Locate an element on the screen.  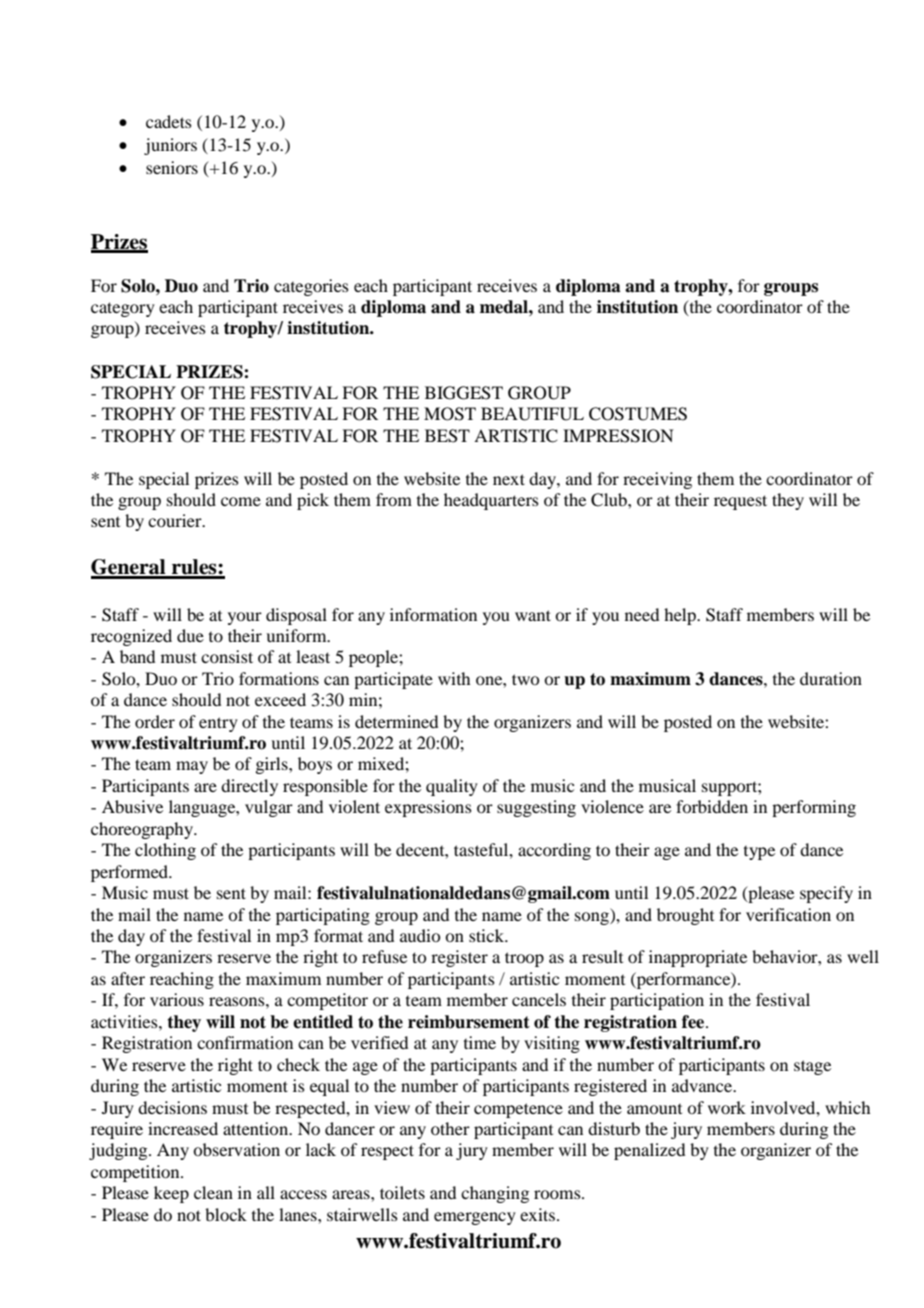
with is located at coordinates (454, 678).
